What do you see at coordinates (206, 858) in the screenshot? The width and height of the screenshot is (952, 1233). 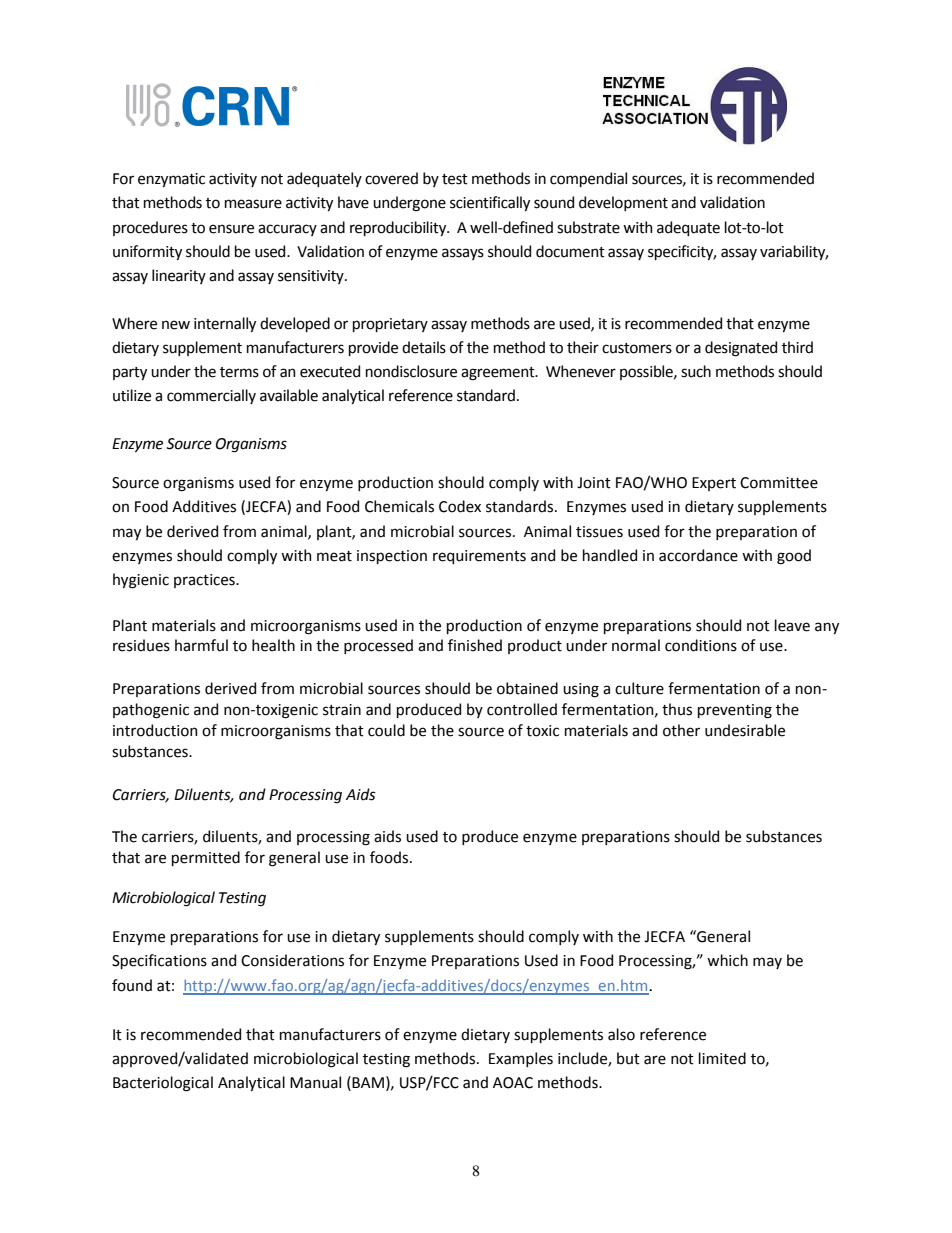 I see `permitted` at bounding box center [206, 858].
